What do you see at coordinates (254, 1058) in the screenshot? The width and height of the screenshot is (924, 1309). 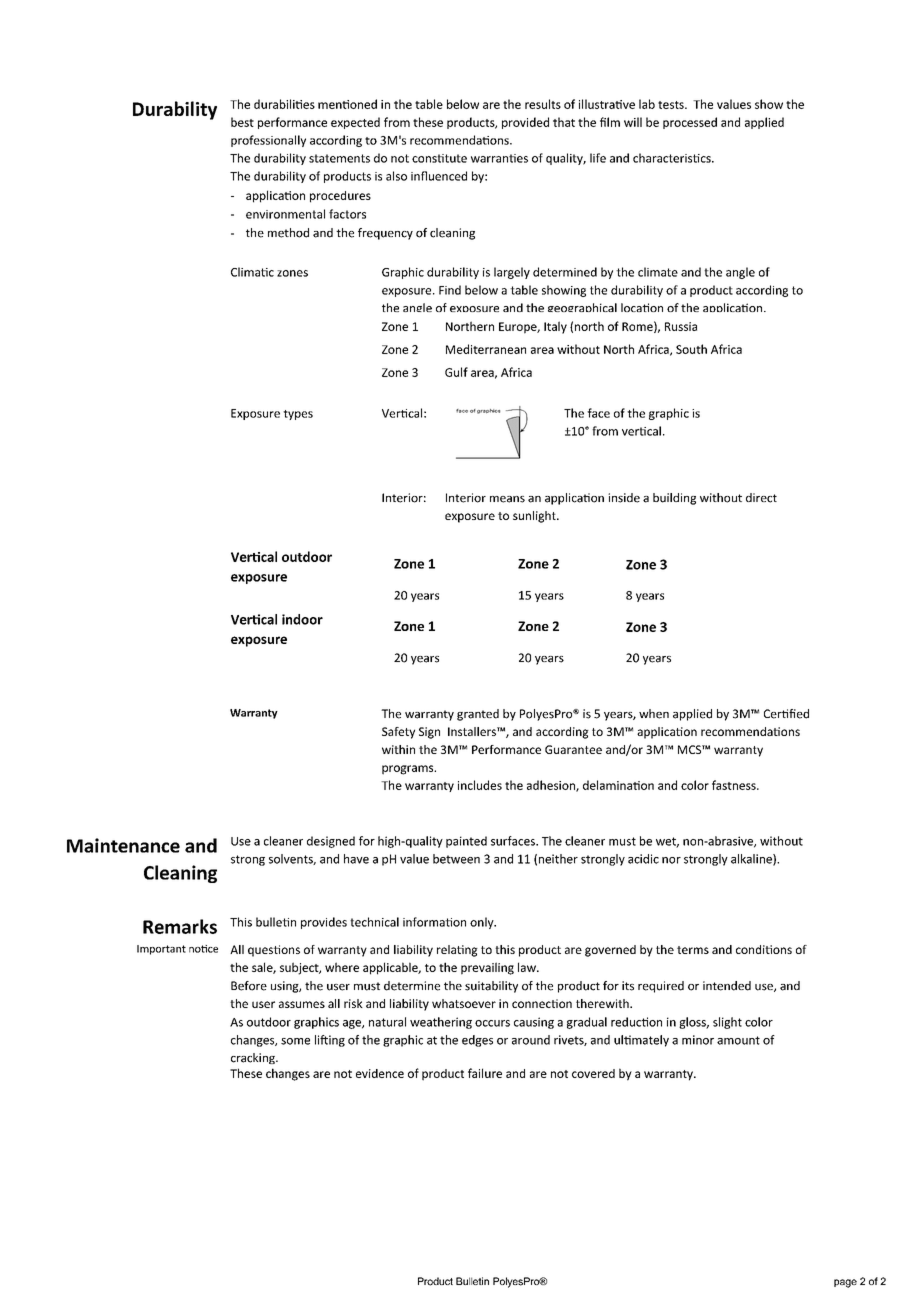 I see `cracking` at bounding box center [254, 1058].
